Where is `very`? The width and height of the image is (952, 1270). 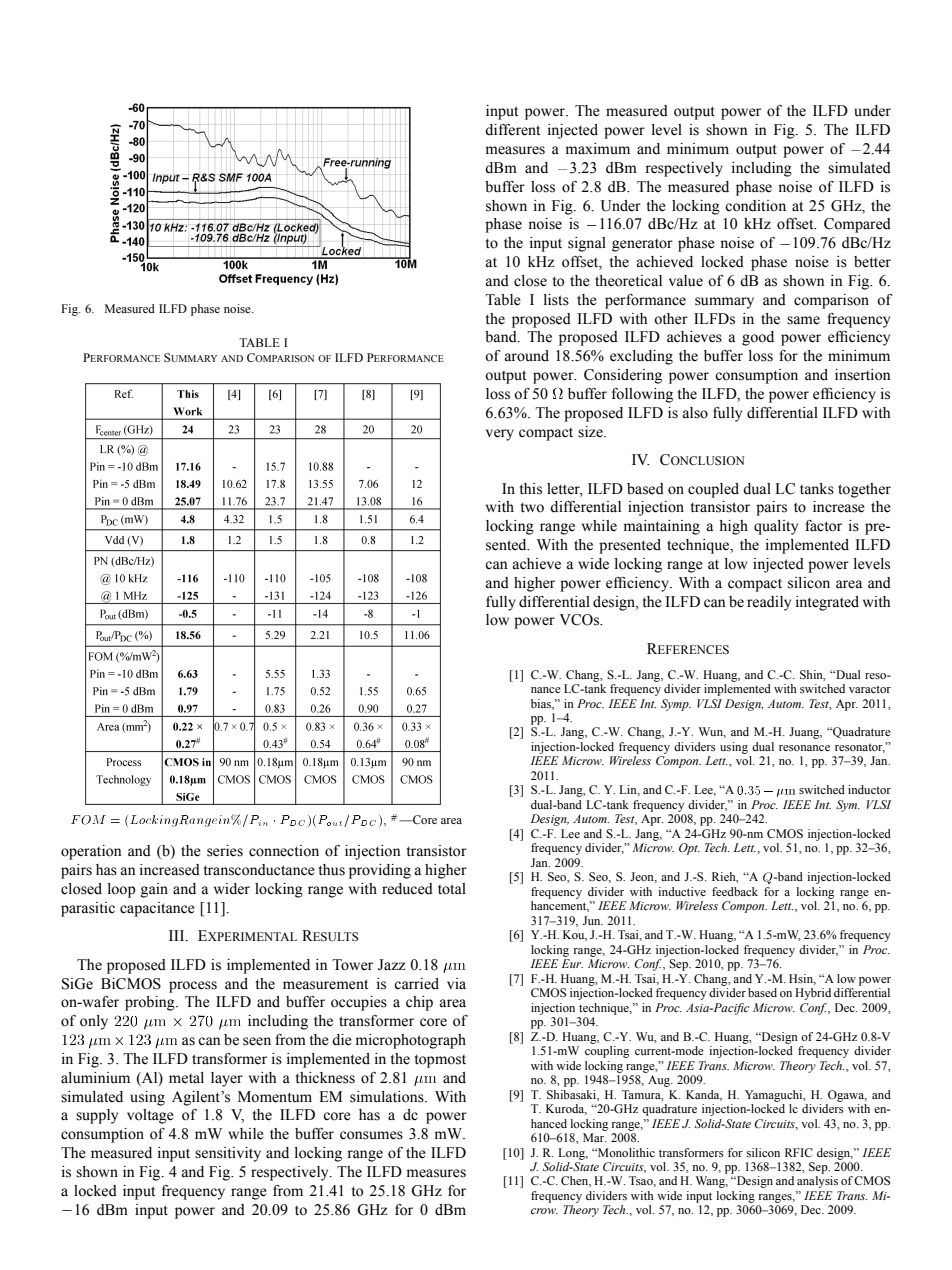 very is located at coordinates (500, 435).
